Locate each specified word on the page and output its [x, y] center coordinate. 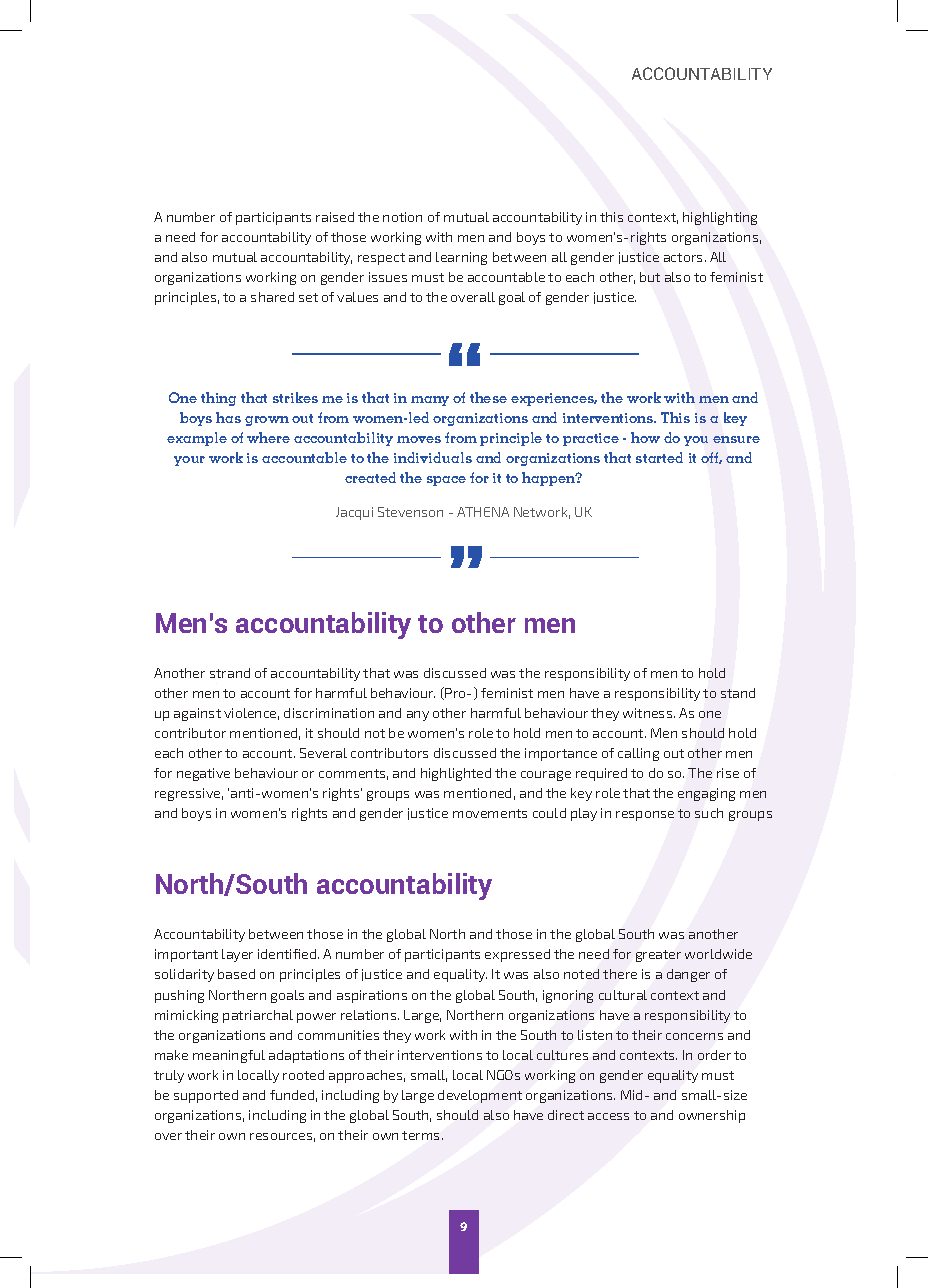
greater [658, 956]
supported [206, 1096]
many [430, 401]
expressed [517, 955]
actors [685, 257]
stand [738, 693]
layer [237, 955]
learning [461, 258]
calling [638, 754]
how [645, 437]
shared [272, 297]
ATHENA [483, 512]
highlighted [456, 774]
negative [203, 774]
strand [230, 673]
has [228, 417]
